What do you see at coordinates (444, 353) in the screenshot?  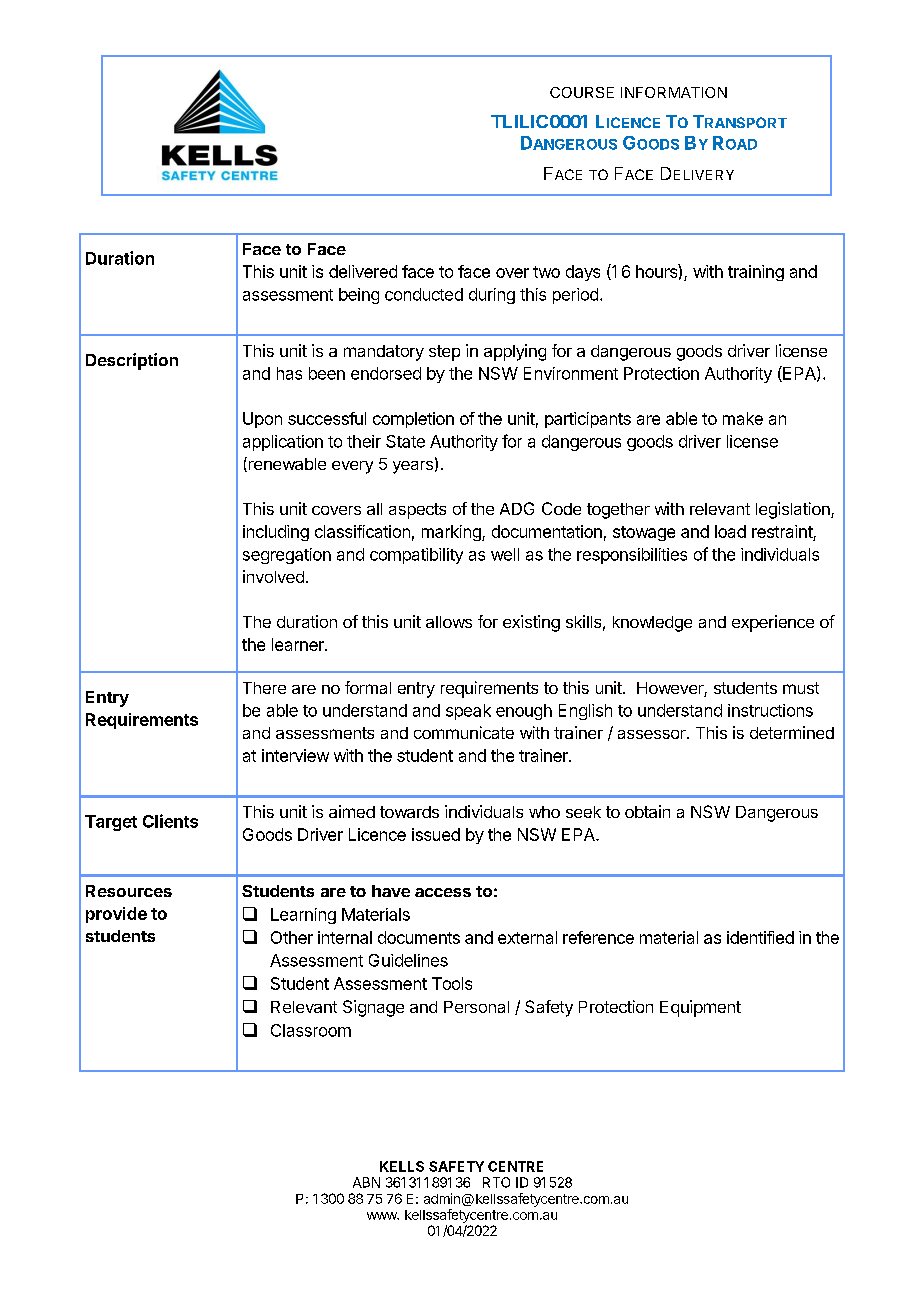 I see `step` at bounding box center [444, 353].
